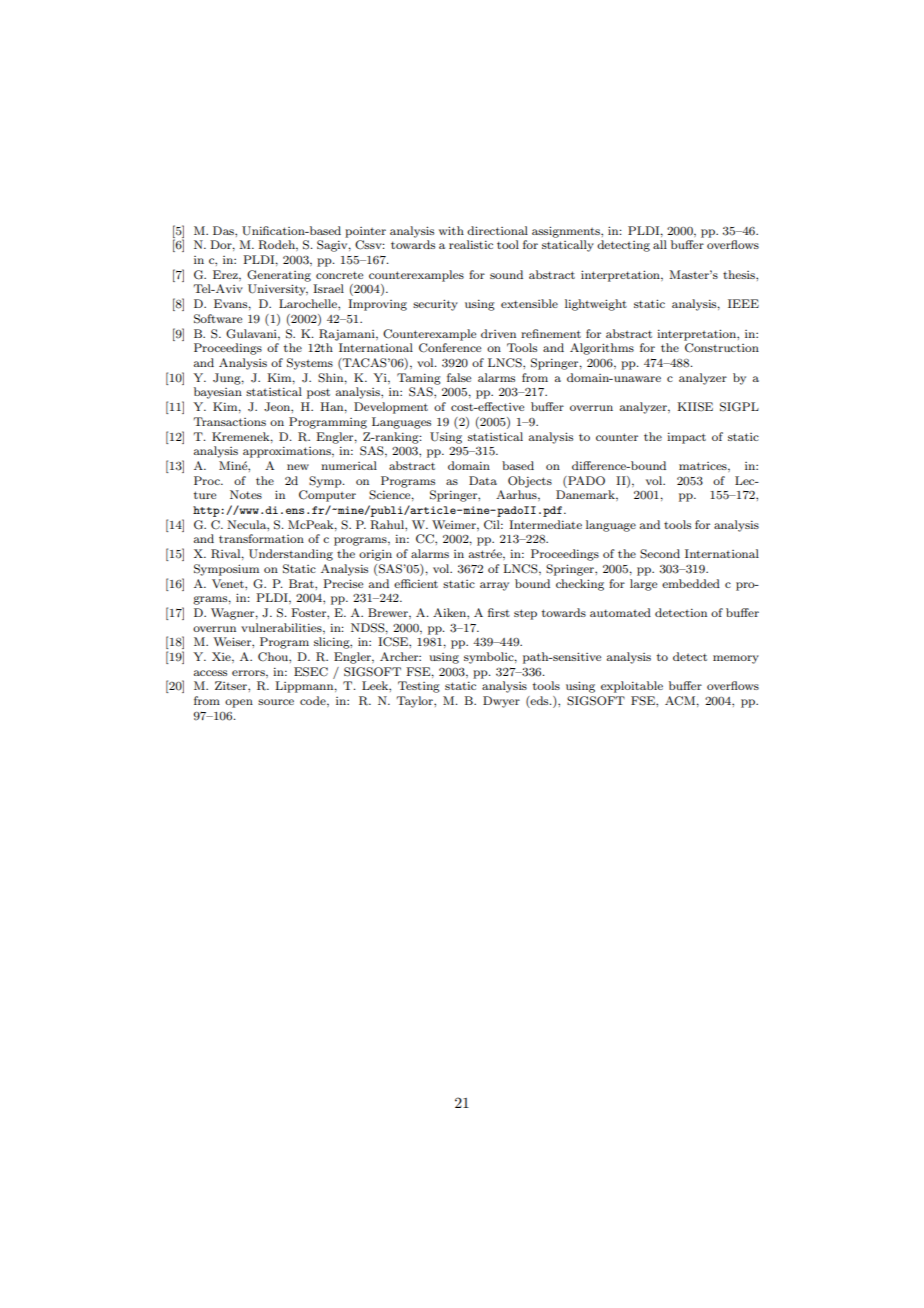 Image resolution: width=924 pixels, height=1308 pixels. I want to click on new, so click(298, 467).
